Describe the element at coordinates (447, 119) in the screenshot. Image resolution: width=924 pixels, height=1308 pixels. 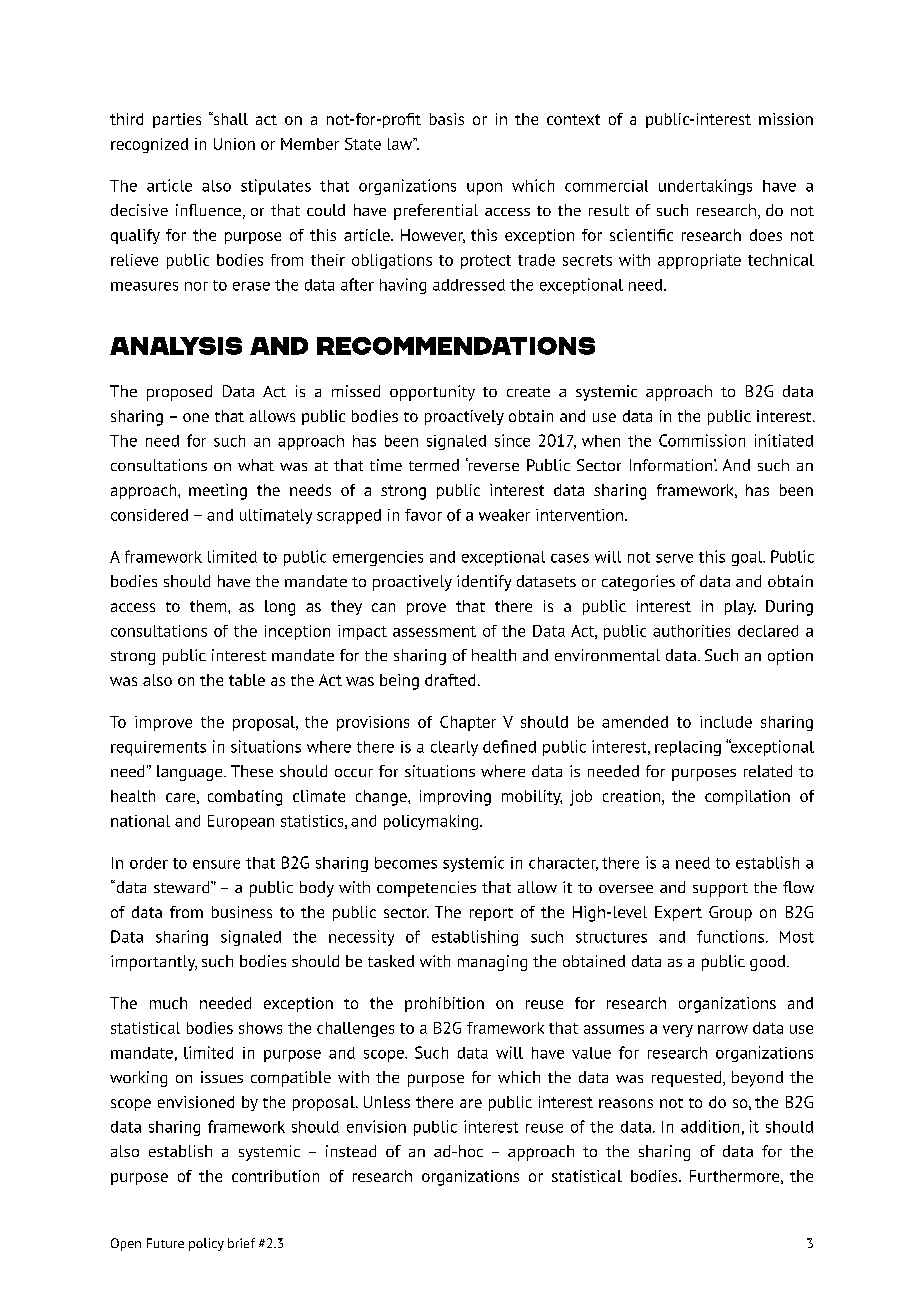
I see `basis` at that location.
